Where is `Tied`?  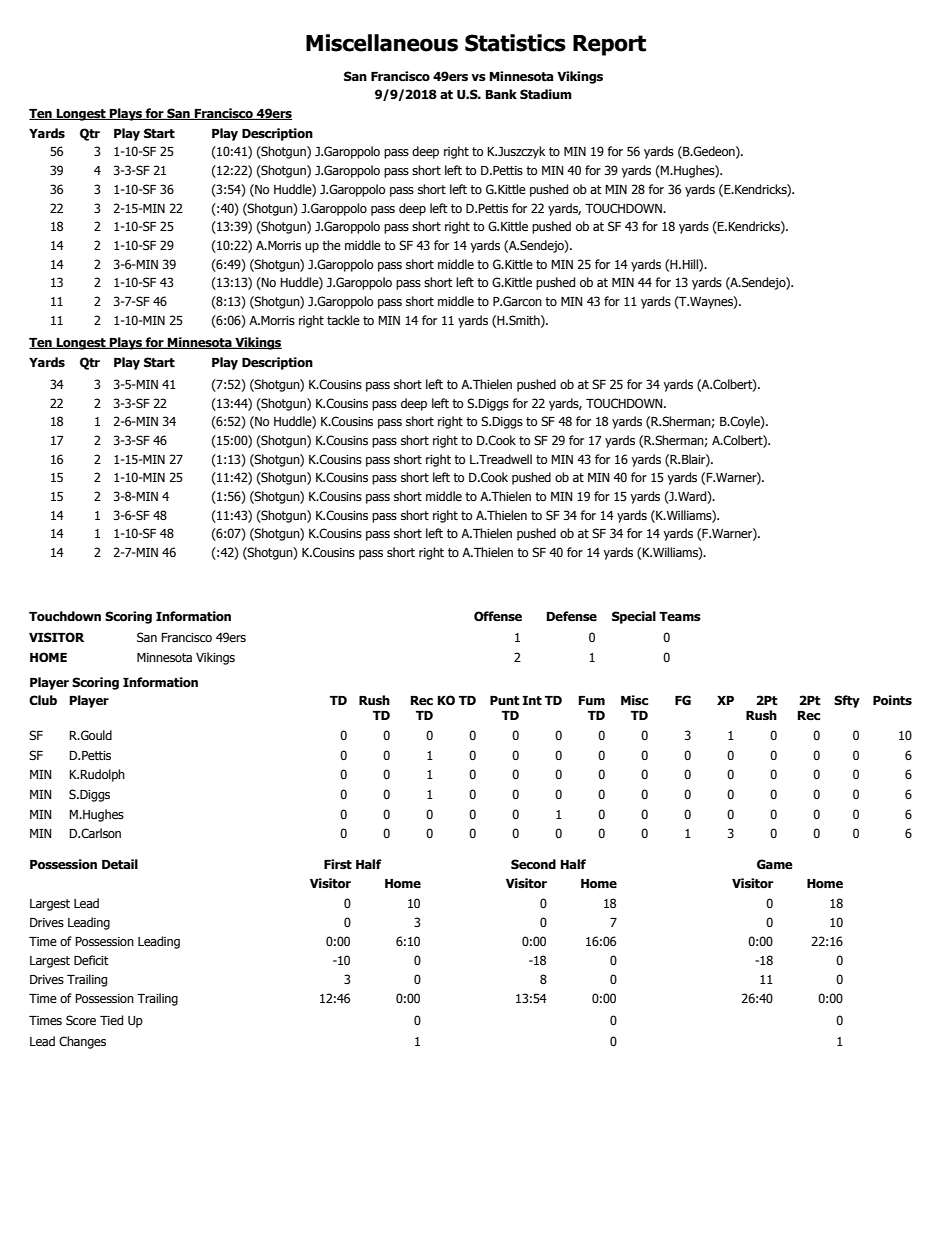
Tied is located at coordinates (111, 1020).
